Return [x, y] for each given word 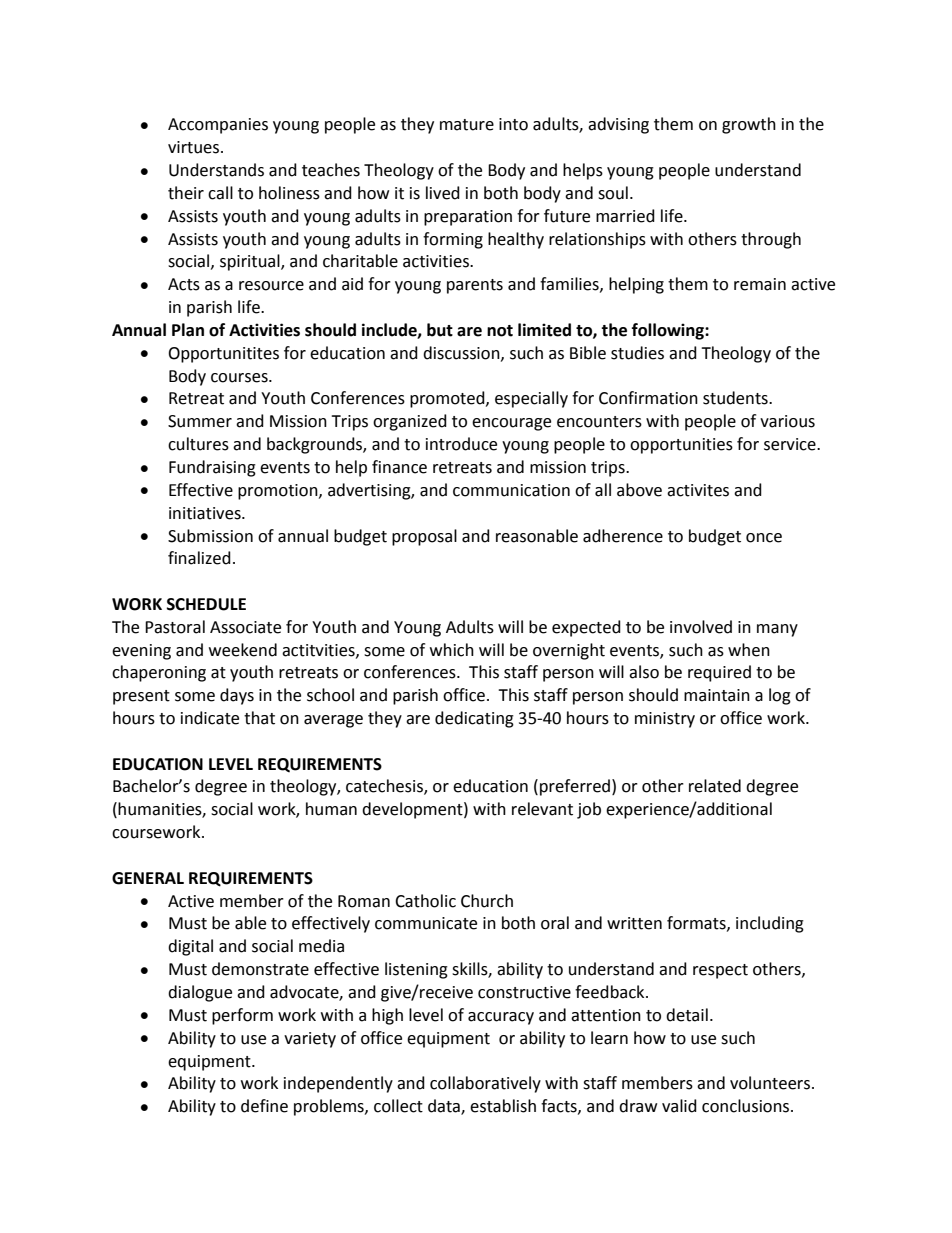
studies [637, 353]
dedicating [474, 719]
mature [467, 125]
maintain [717, 695]
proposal [424, 537]
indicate [210, 718]
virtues [195, 147]
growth [749, 125]
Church [487, 901]
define [264, 1106]
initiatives [206, 513]
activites [698, 490]
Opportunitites [223, 355]
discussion [462, 353]
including [770, 924]
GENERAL [148, 878]
